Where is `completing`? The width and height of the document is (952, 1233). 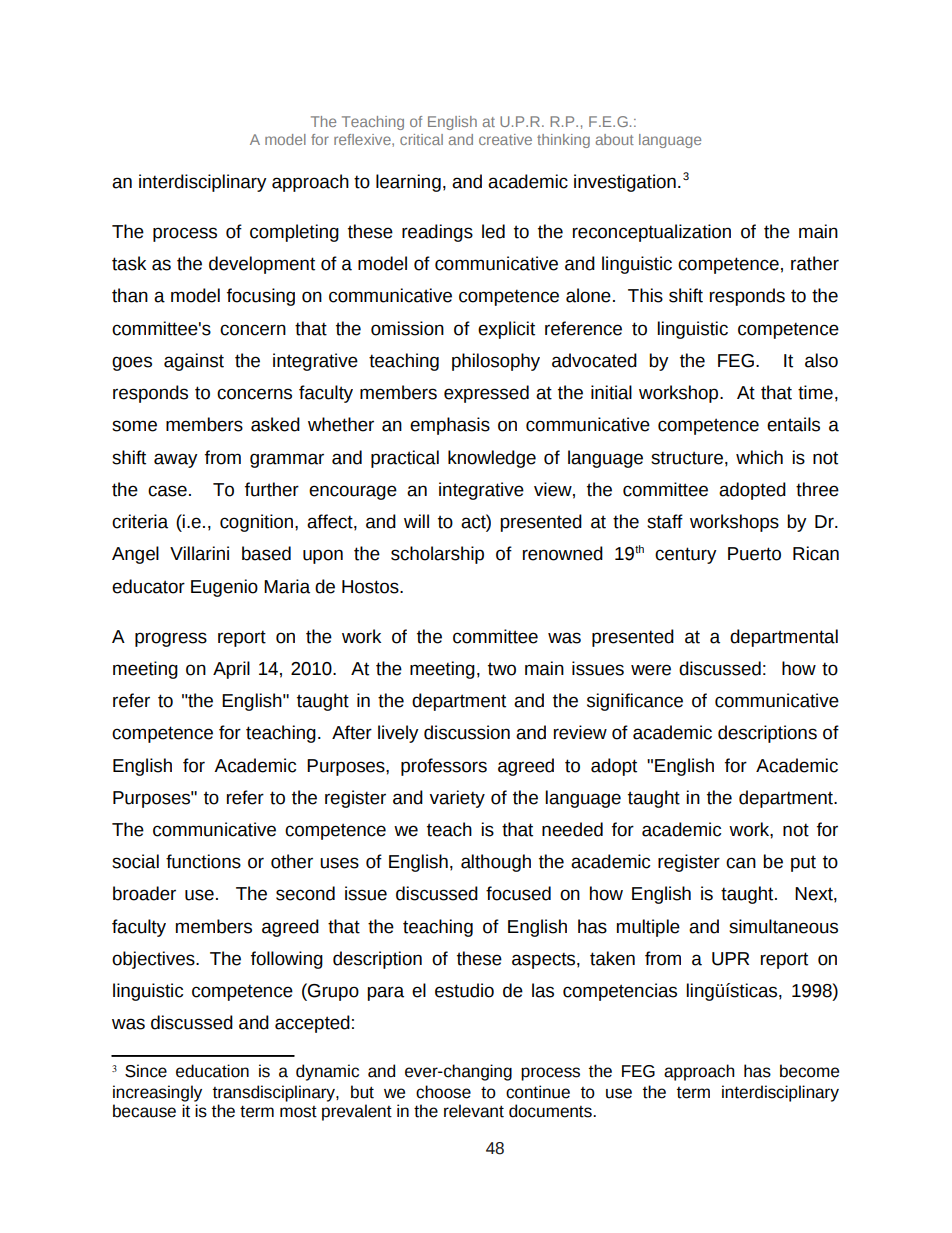
completing is located at coordinates (294, 233).
